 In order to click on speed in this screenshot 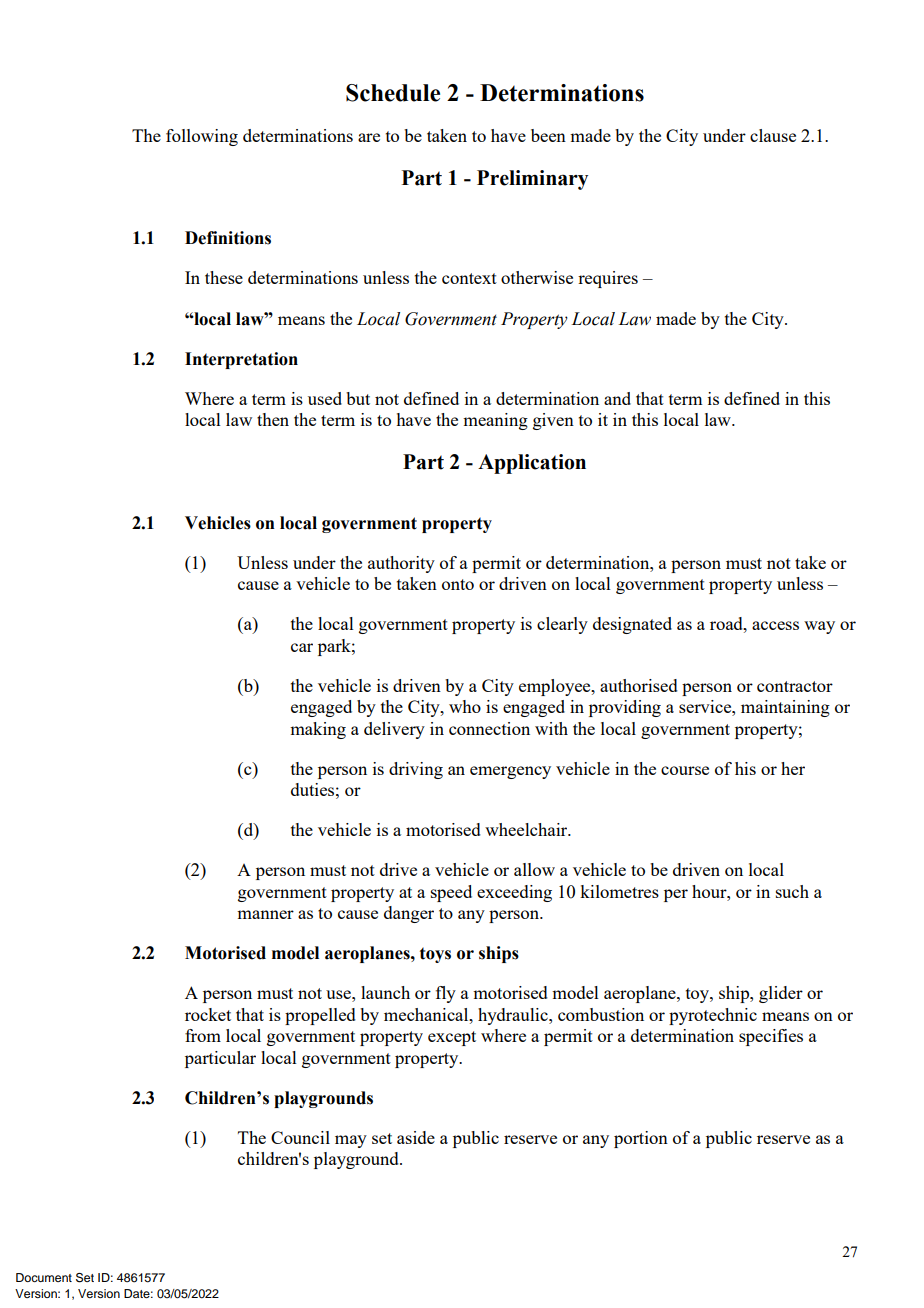, I will do `click(451, 893)`.
